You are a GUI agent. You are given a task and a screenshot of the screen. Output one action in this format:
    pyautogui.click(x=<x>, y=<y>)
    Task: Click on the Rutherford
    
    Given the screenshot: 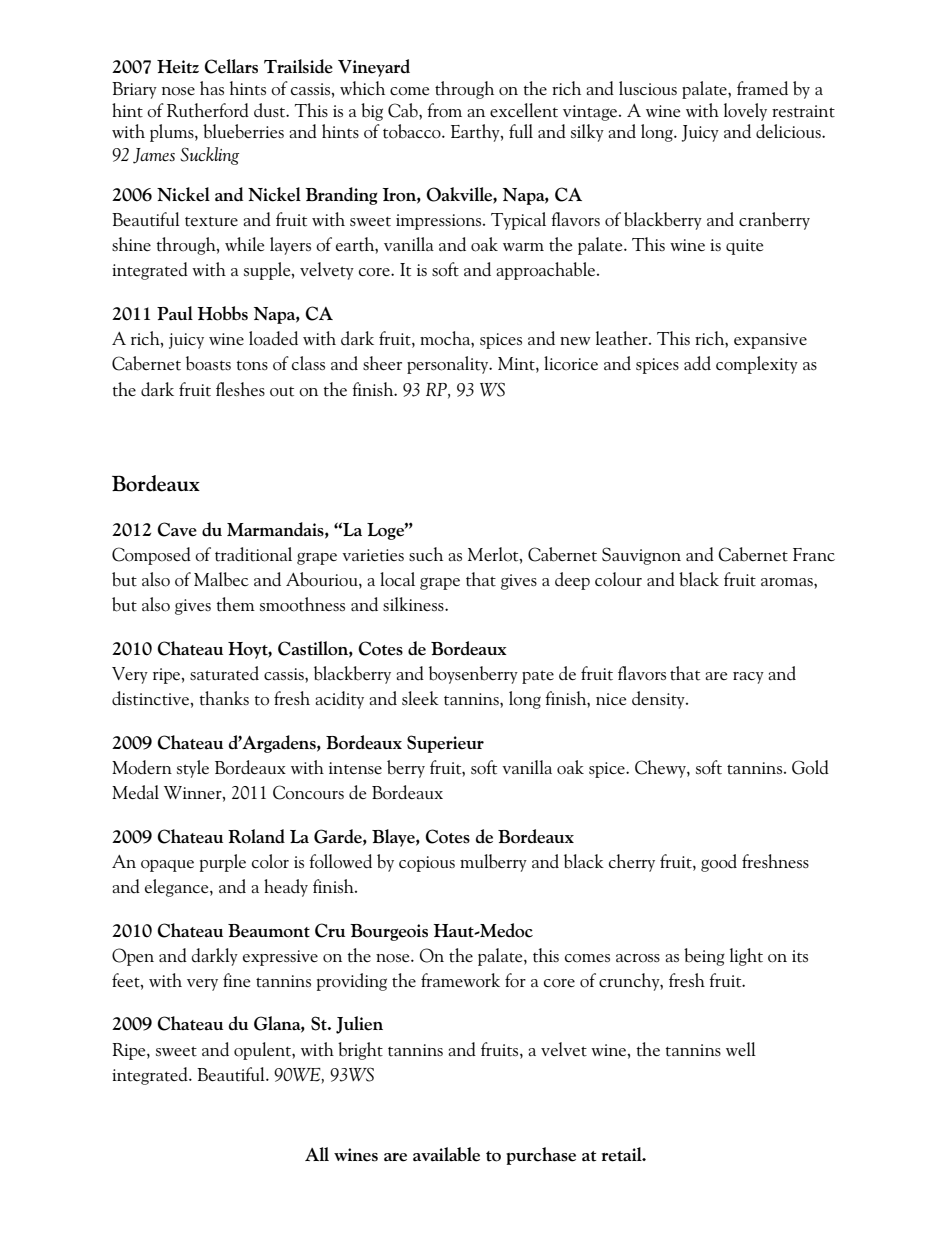 What is the action you would take?
    pyautogui.click(x=208, y=110)
